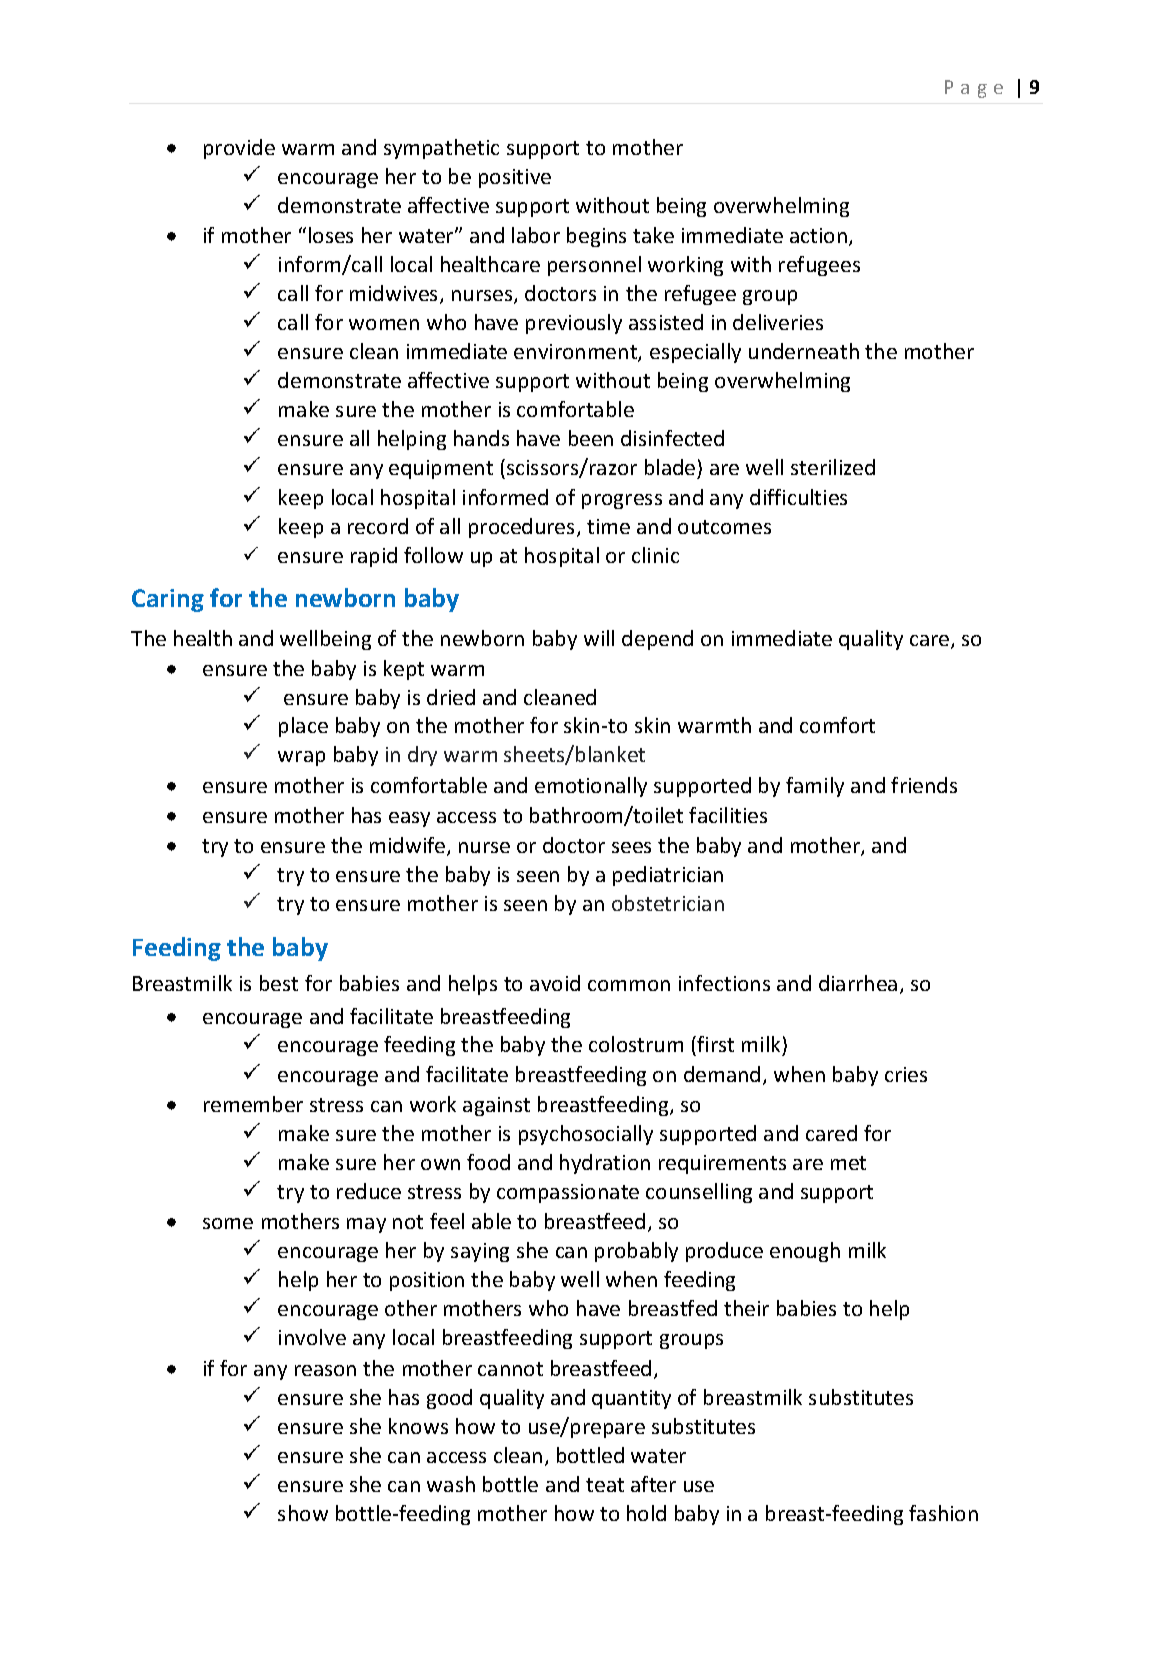 The width and height of the image is (1170, 1655). I want to click on positive, so click(515, 178).
